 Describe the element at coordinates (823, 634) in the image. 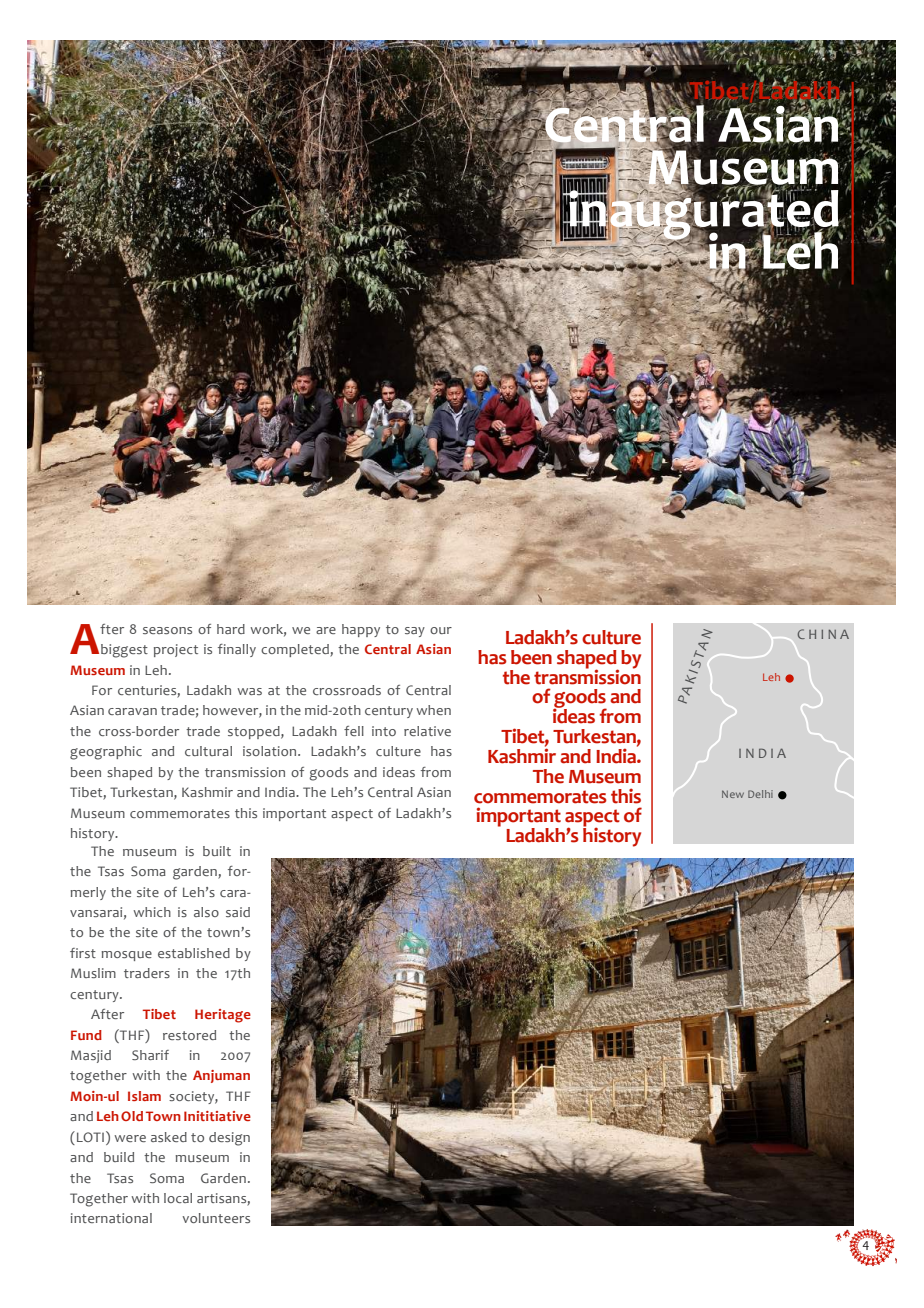

I see `CHINA` at that location.
